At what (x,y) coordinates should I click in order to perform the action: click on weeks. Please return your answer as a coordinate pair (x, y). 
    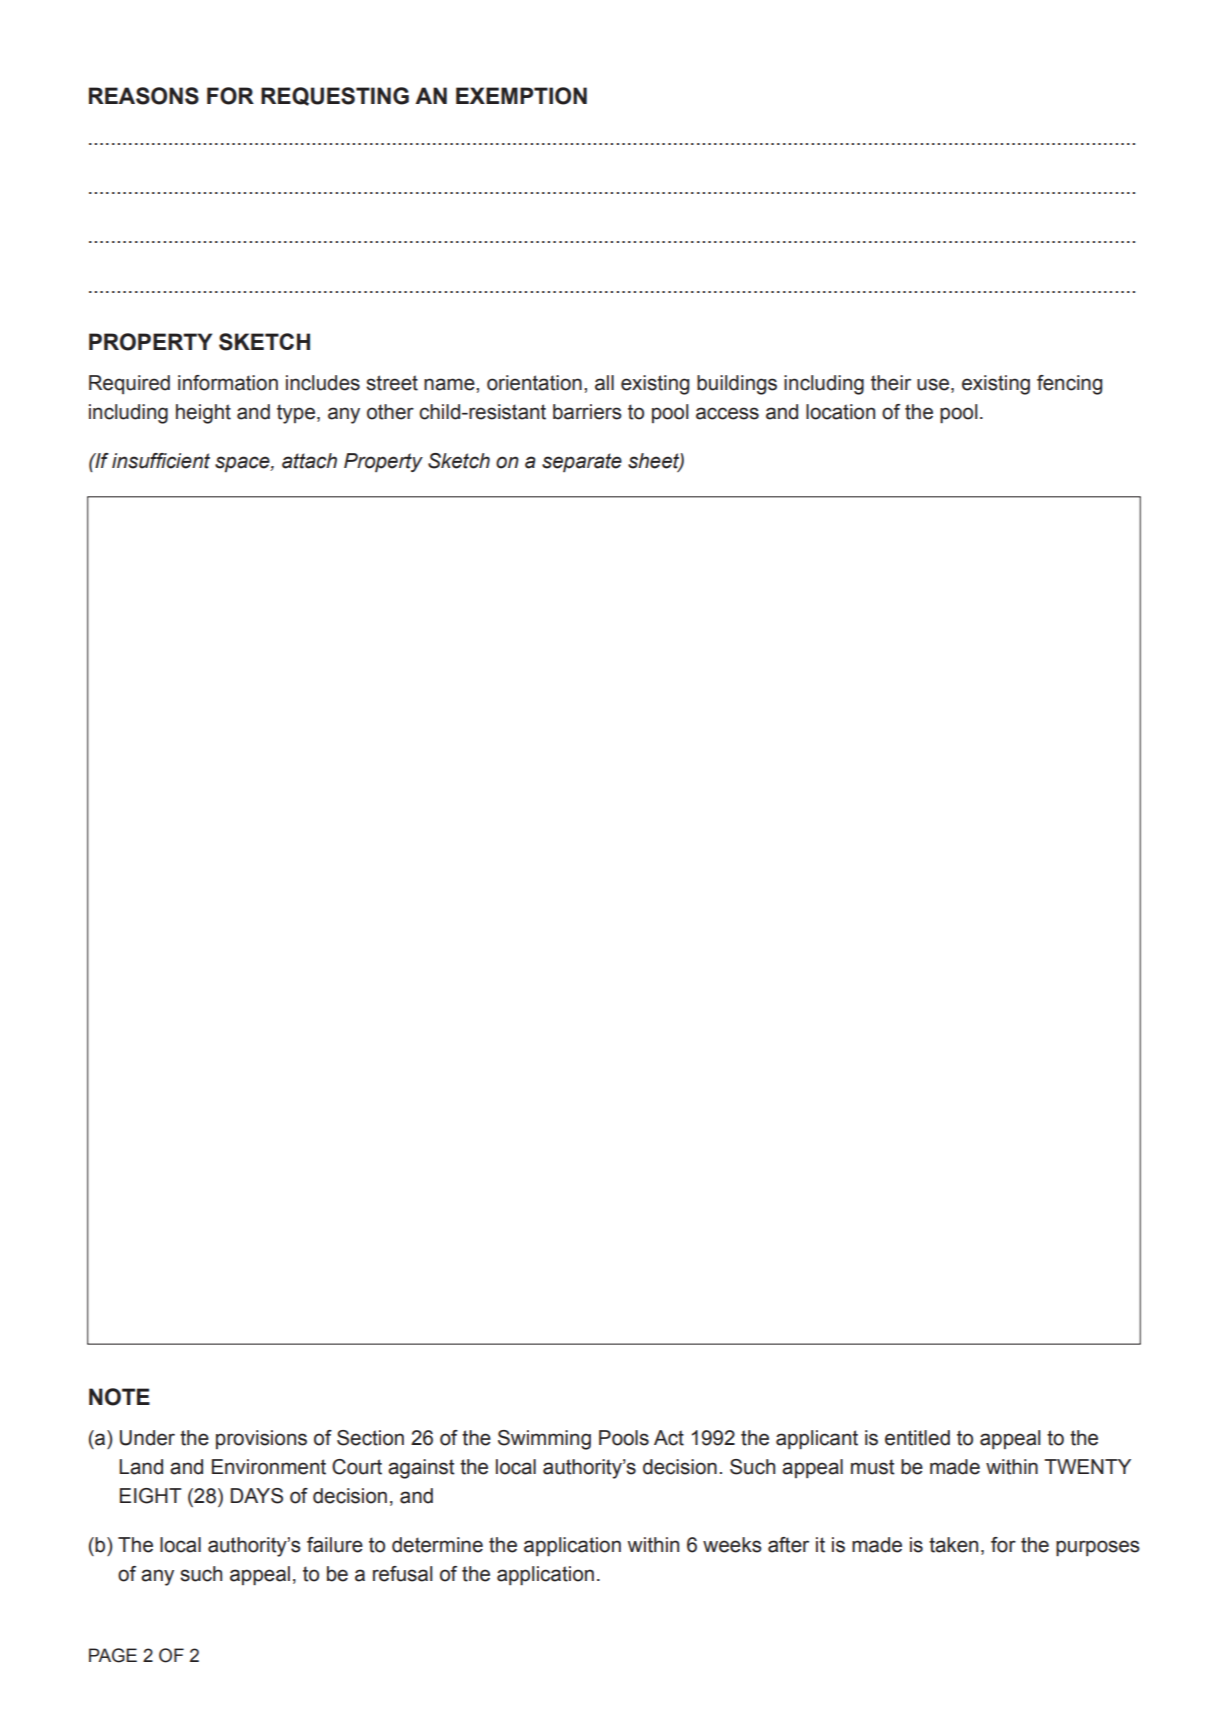
    Looking at the image, I should click on (732, 1545).
